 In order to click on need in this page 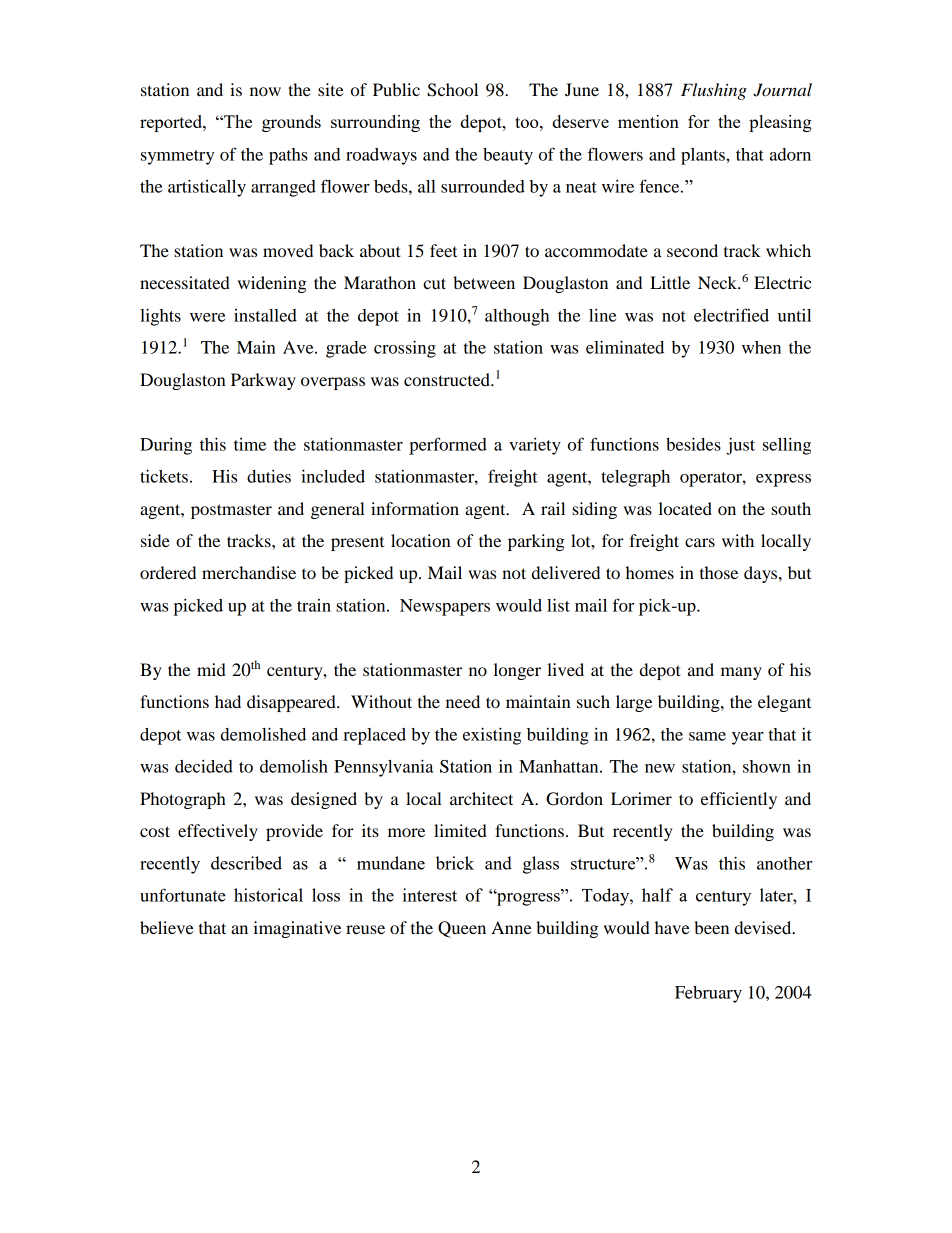, I will do `click(463, 701)`.
